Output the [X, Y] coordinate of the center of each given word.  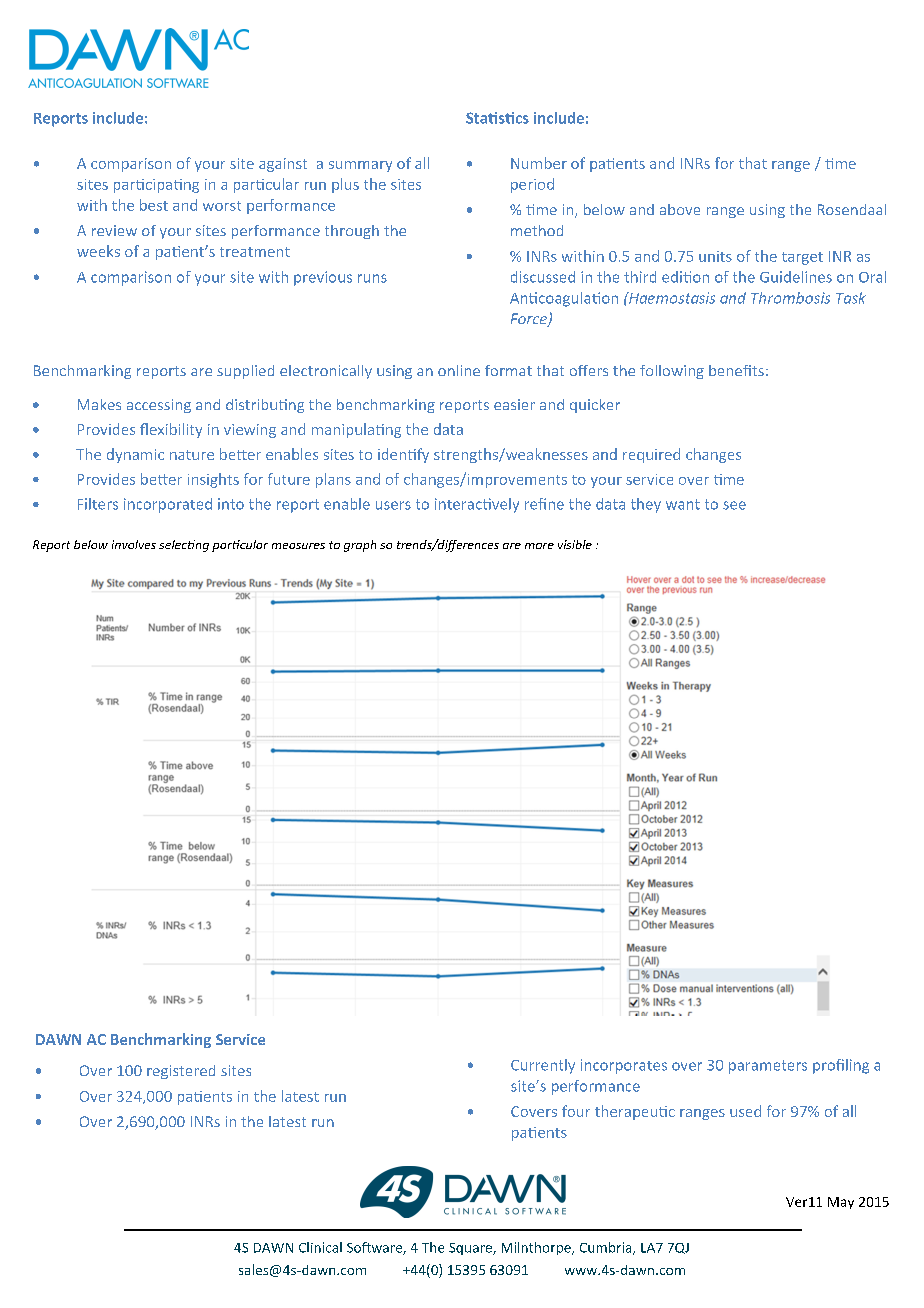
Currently [543, 1066]
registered [181, 1072]
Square [471, 1249]
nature [192, 455]
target [802, 258]
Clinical [320, 1247]
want [683, 504]
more [539, 546]
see [734, 505]
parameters [768, 1067]
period [532, 185]
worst [222, 206]
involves [134, 544]
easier [514, 404]
